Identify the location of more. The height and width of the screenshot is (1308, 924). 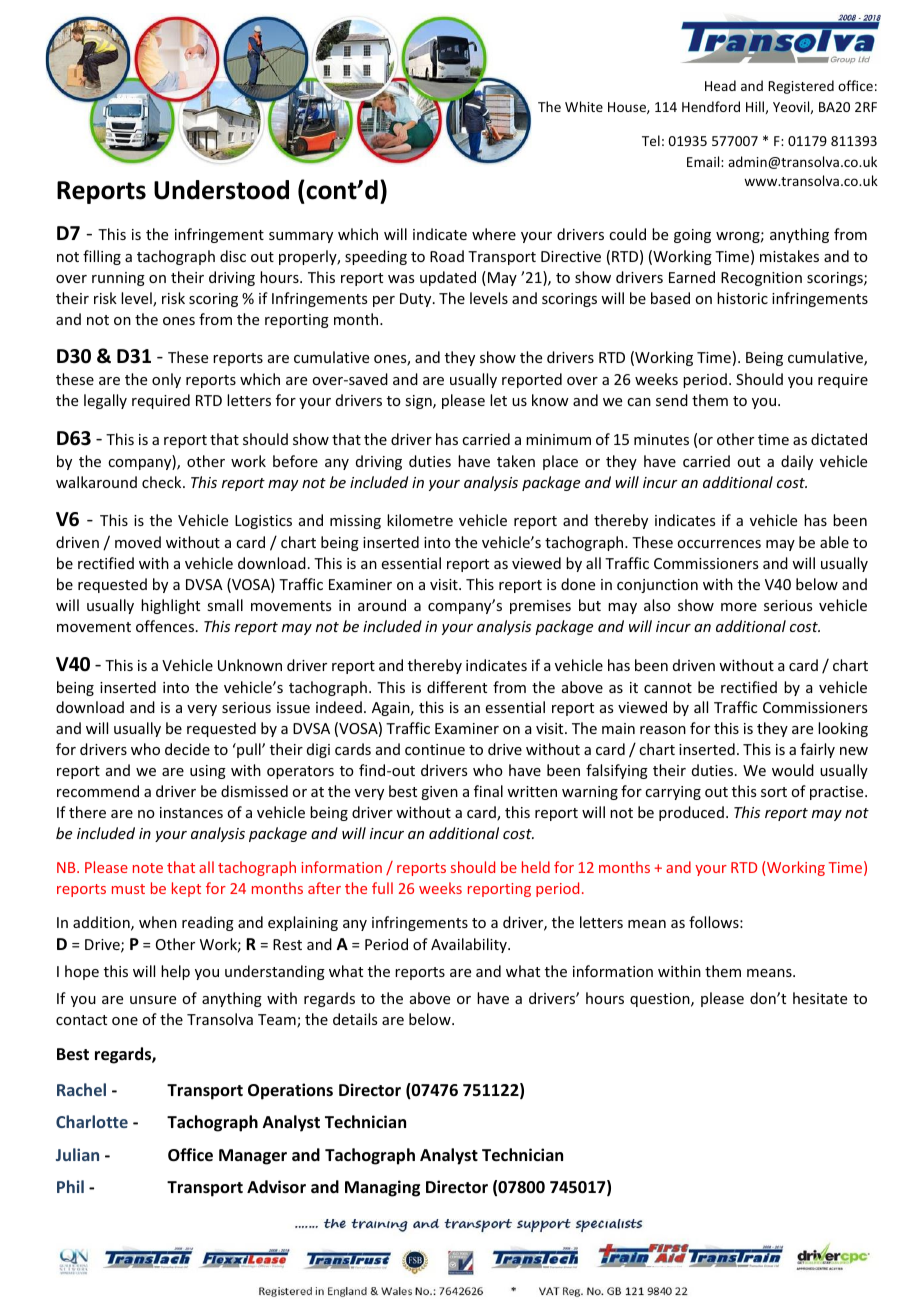
(739, 607).
